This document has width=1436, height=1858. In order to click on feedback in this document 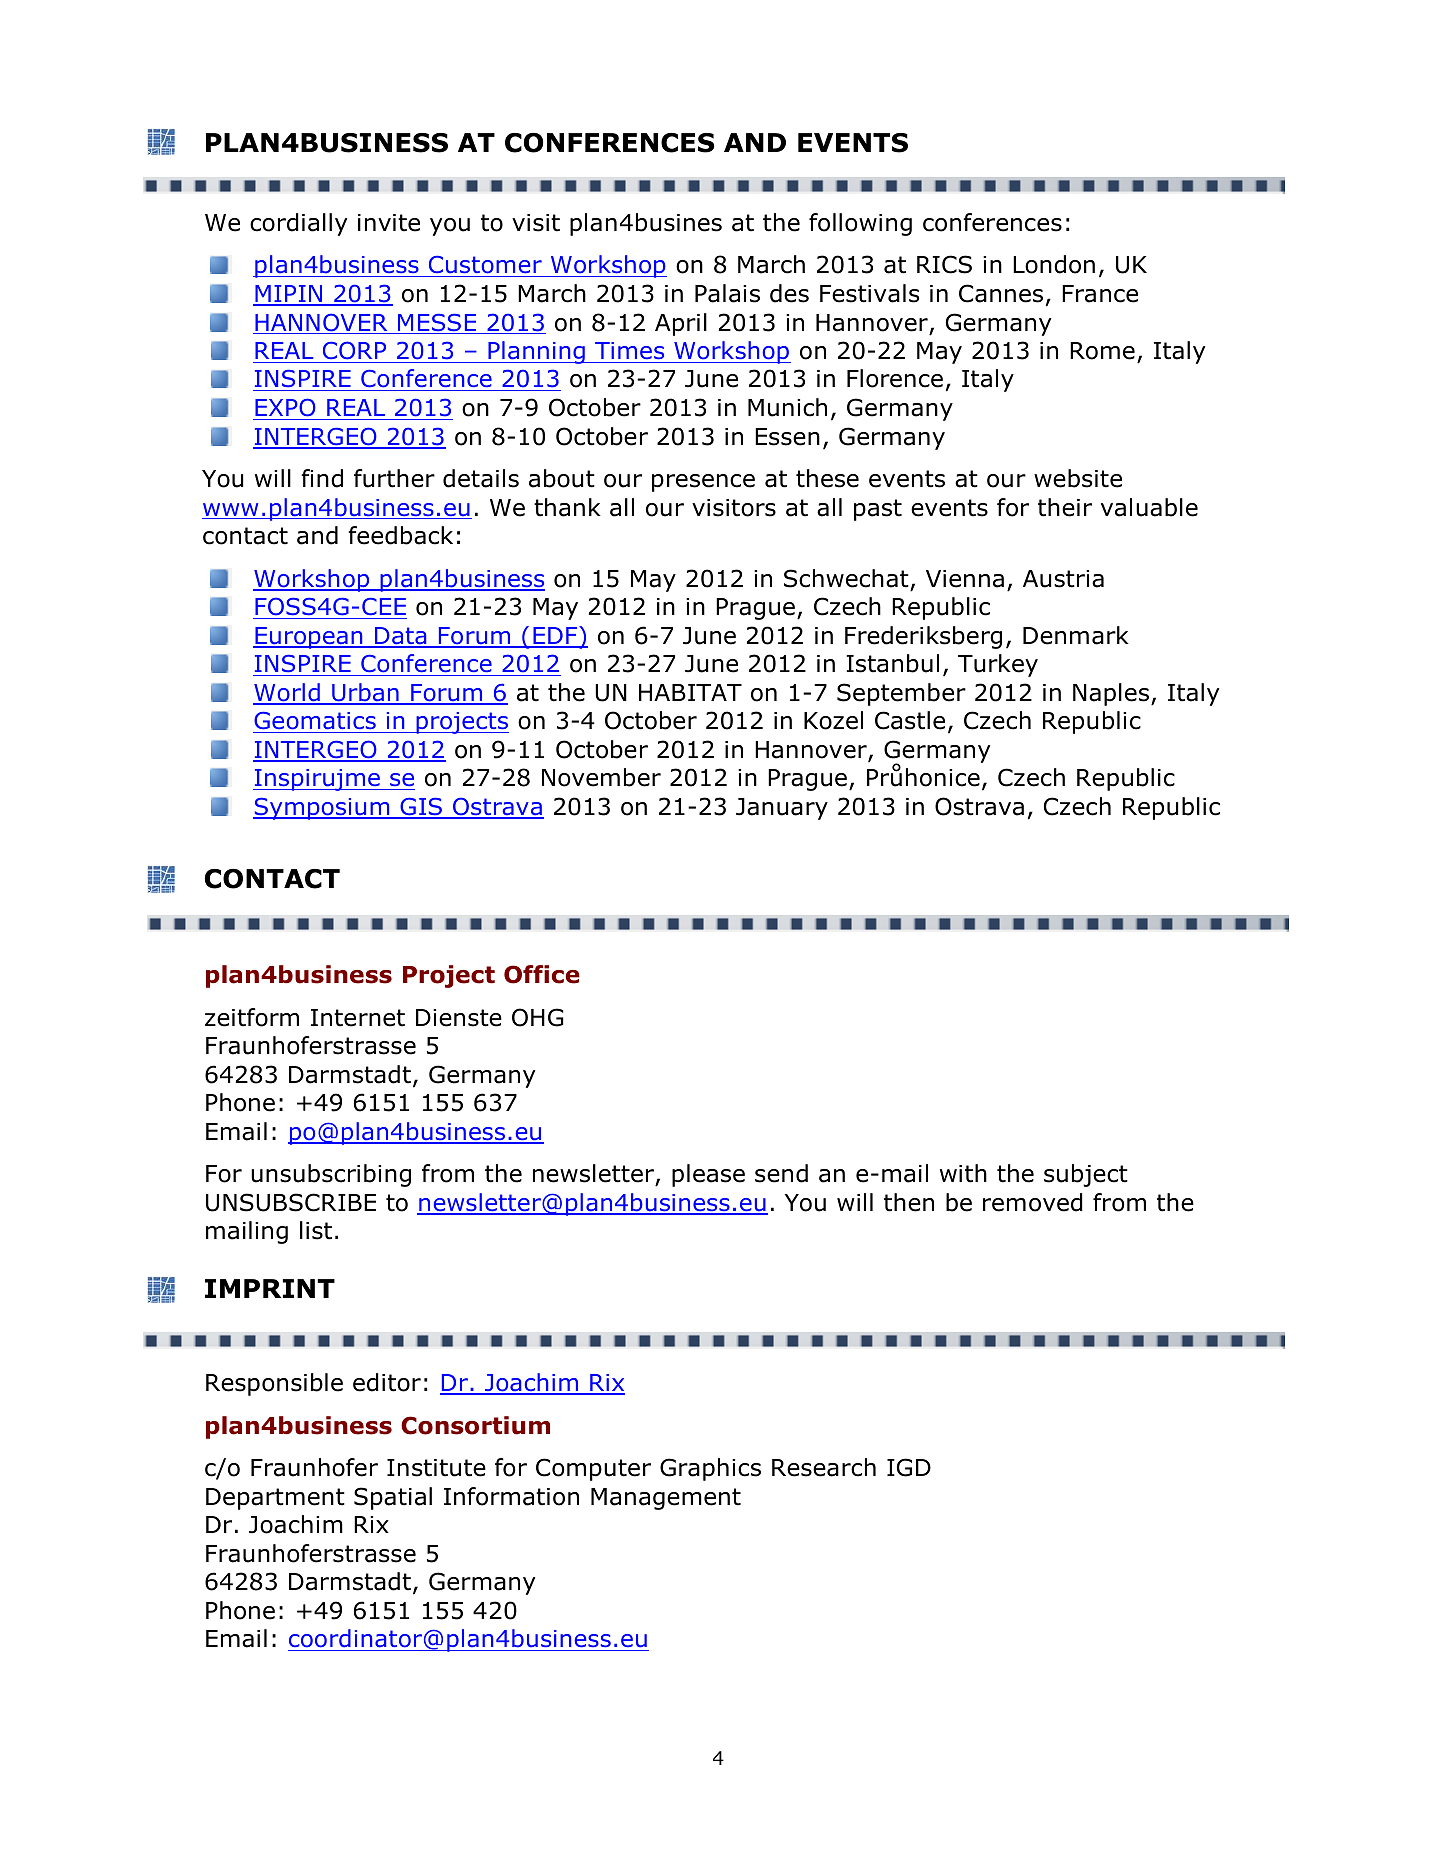, I will do `click(400, 535)`.
